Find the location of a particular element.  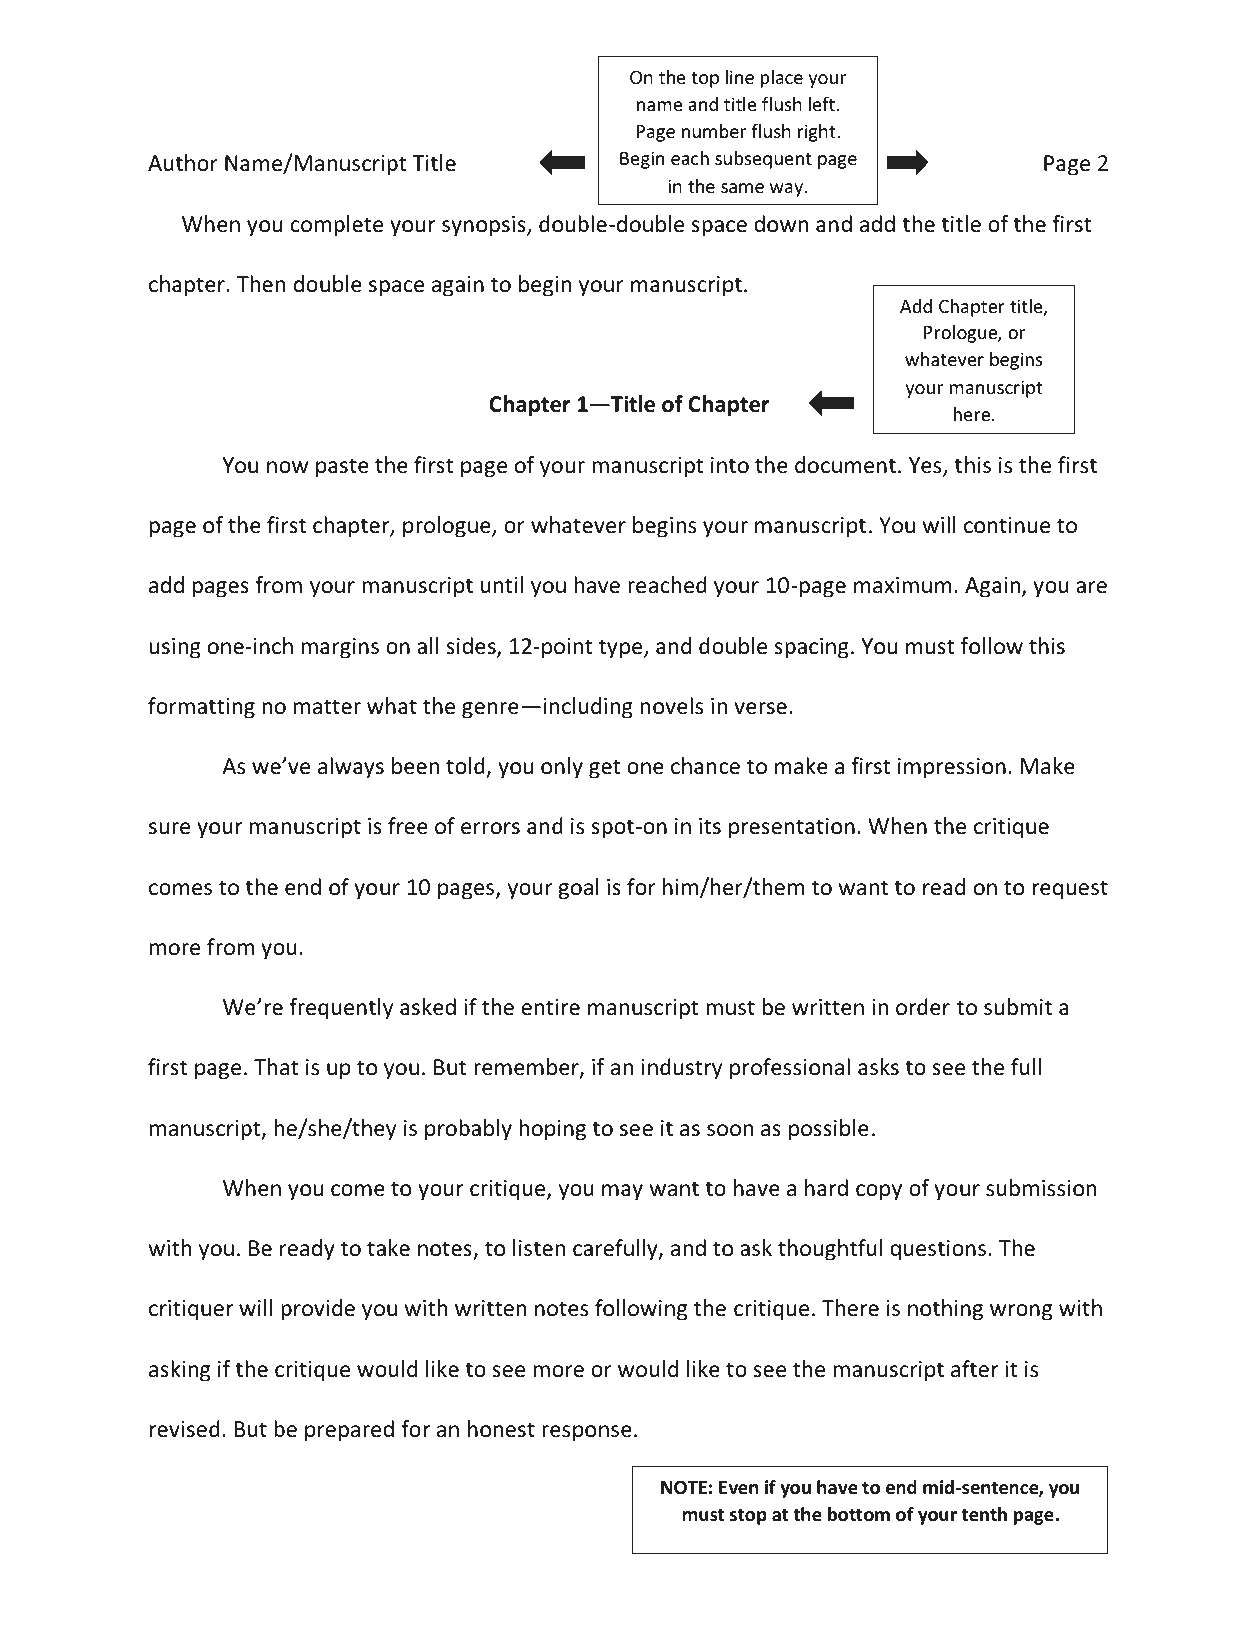

number is located at coordinates (714, 131).
